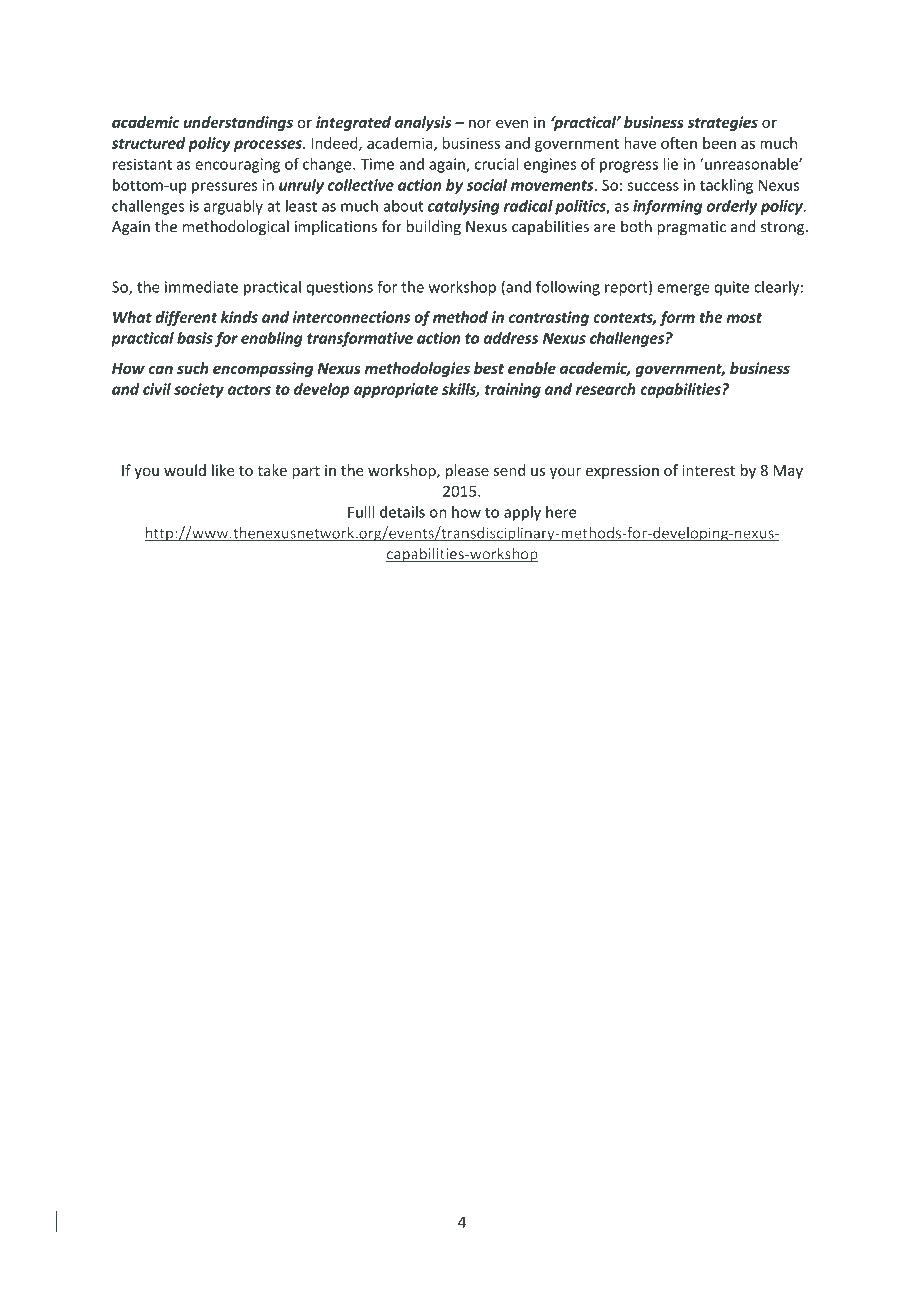  I want to click on understandings, so click(238, 123).
